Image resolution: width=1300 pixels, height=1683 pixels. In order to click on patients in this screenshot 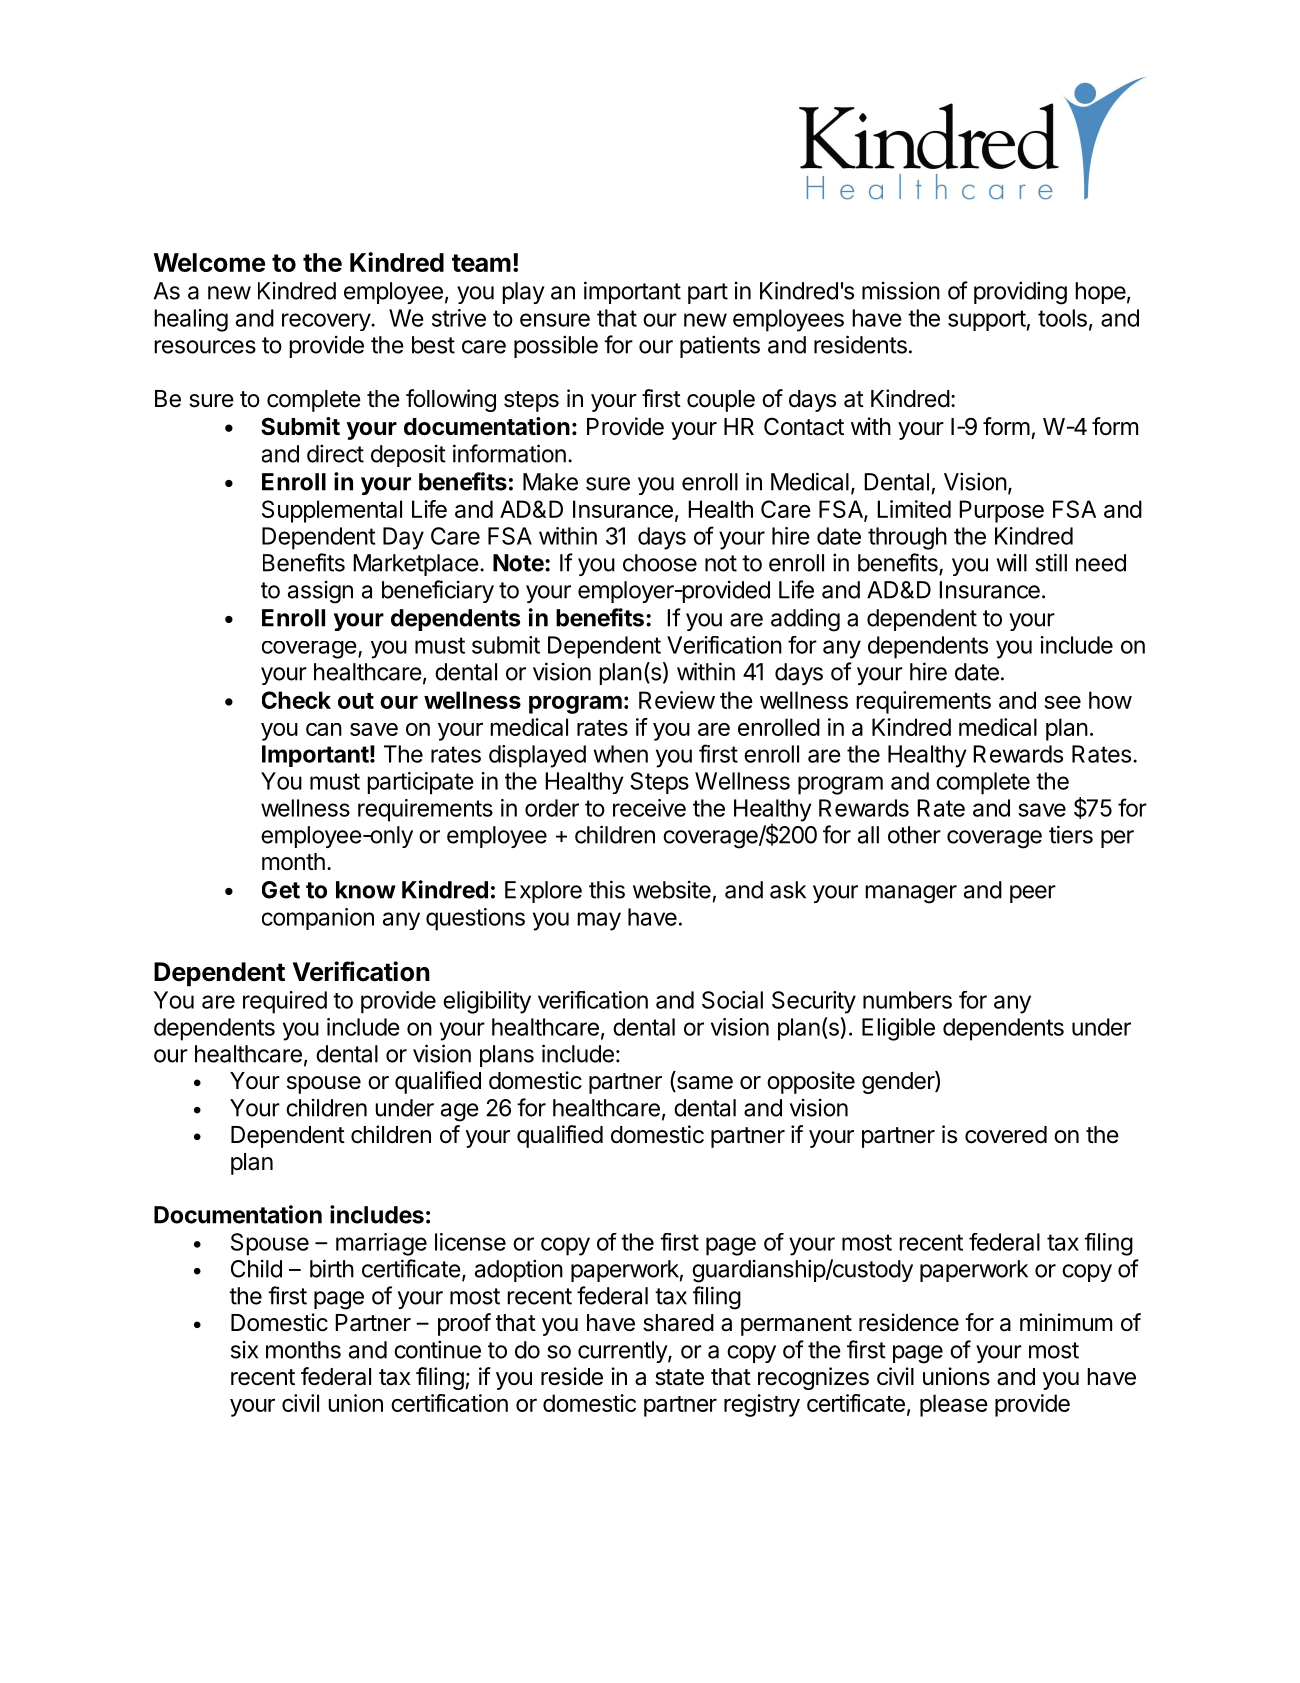, I will do `click(720, 346)`.
